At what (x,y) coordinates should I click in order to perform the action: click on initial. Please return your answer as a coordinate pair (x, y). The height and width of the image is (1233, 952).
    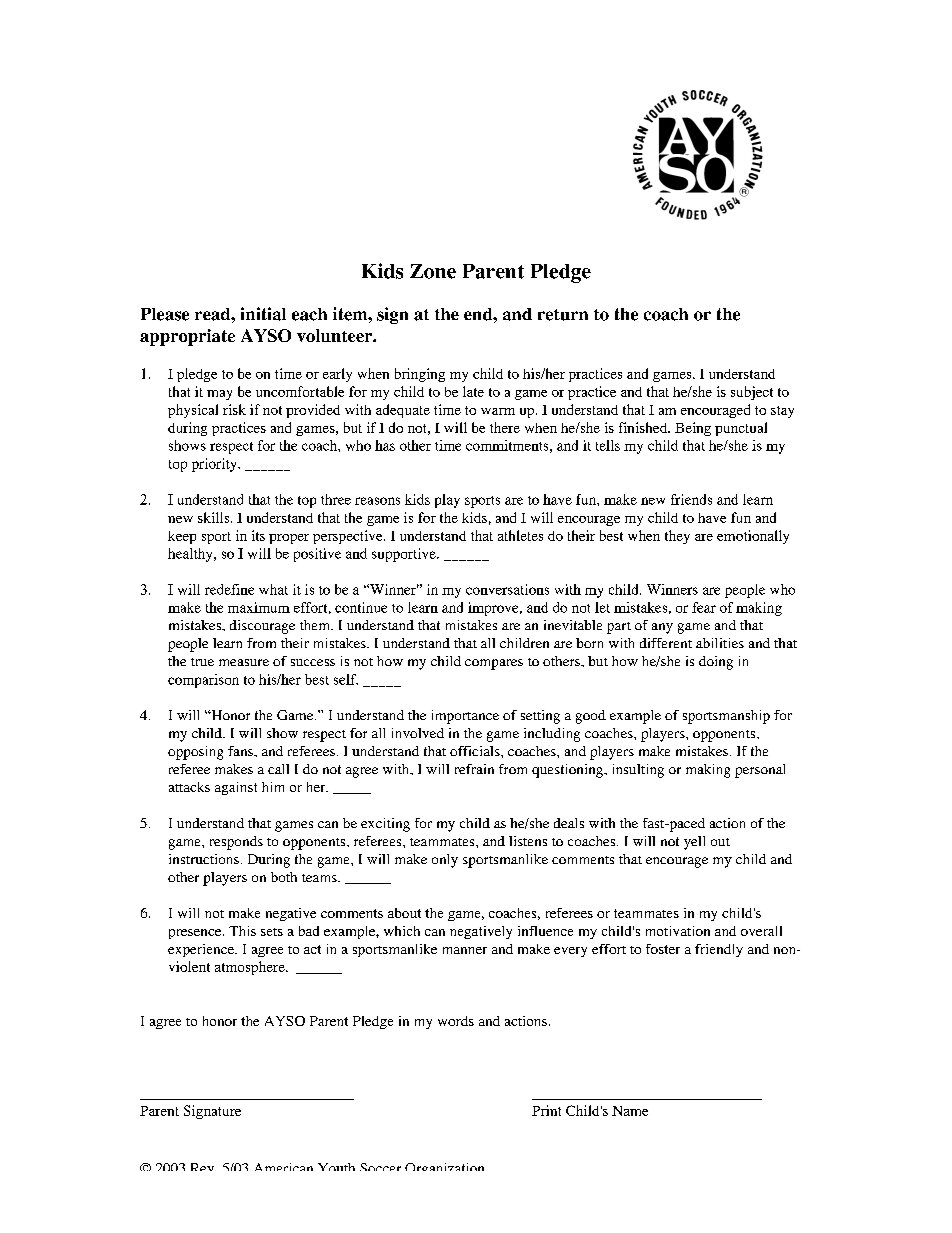
    Looking at the image, I should click on (263, 314).
